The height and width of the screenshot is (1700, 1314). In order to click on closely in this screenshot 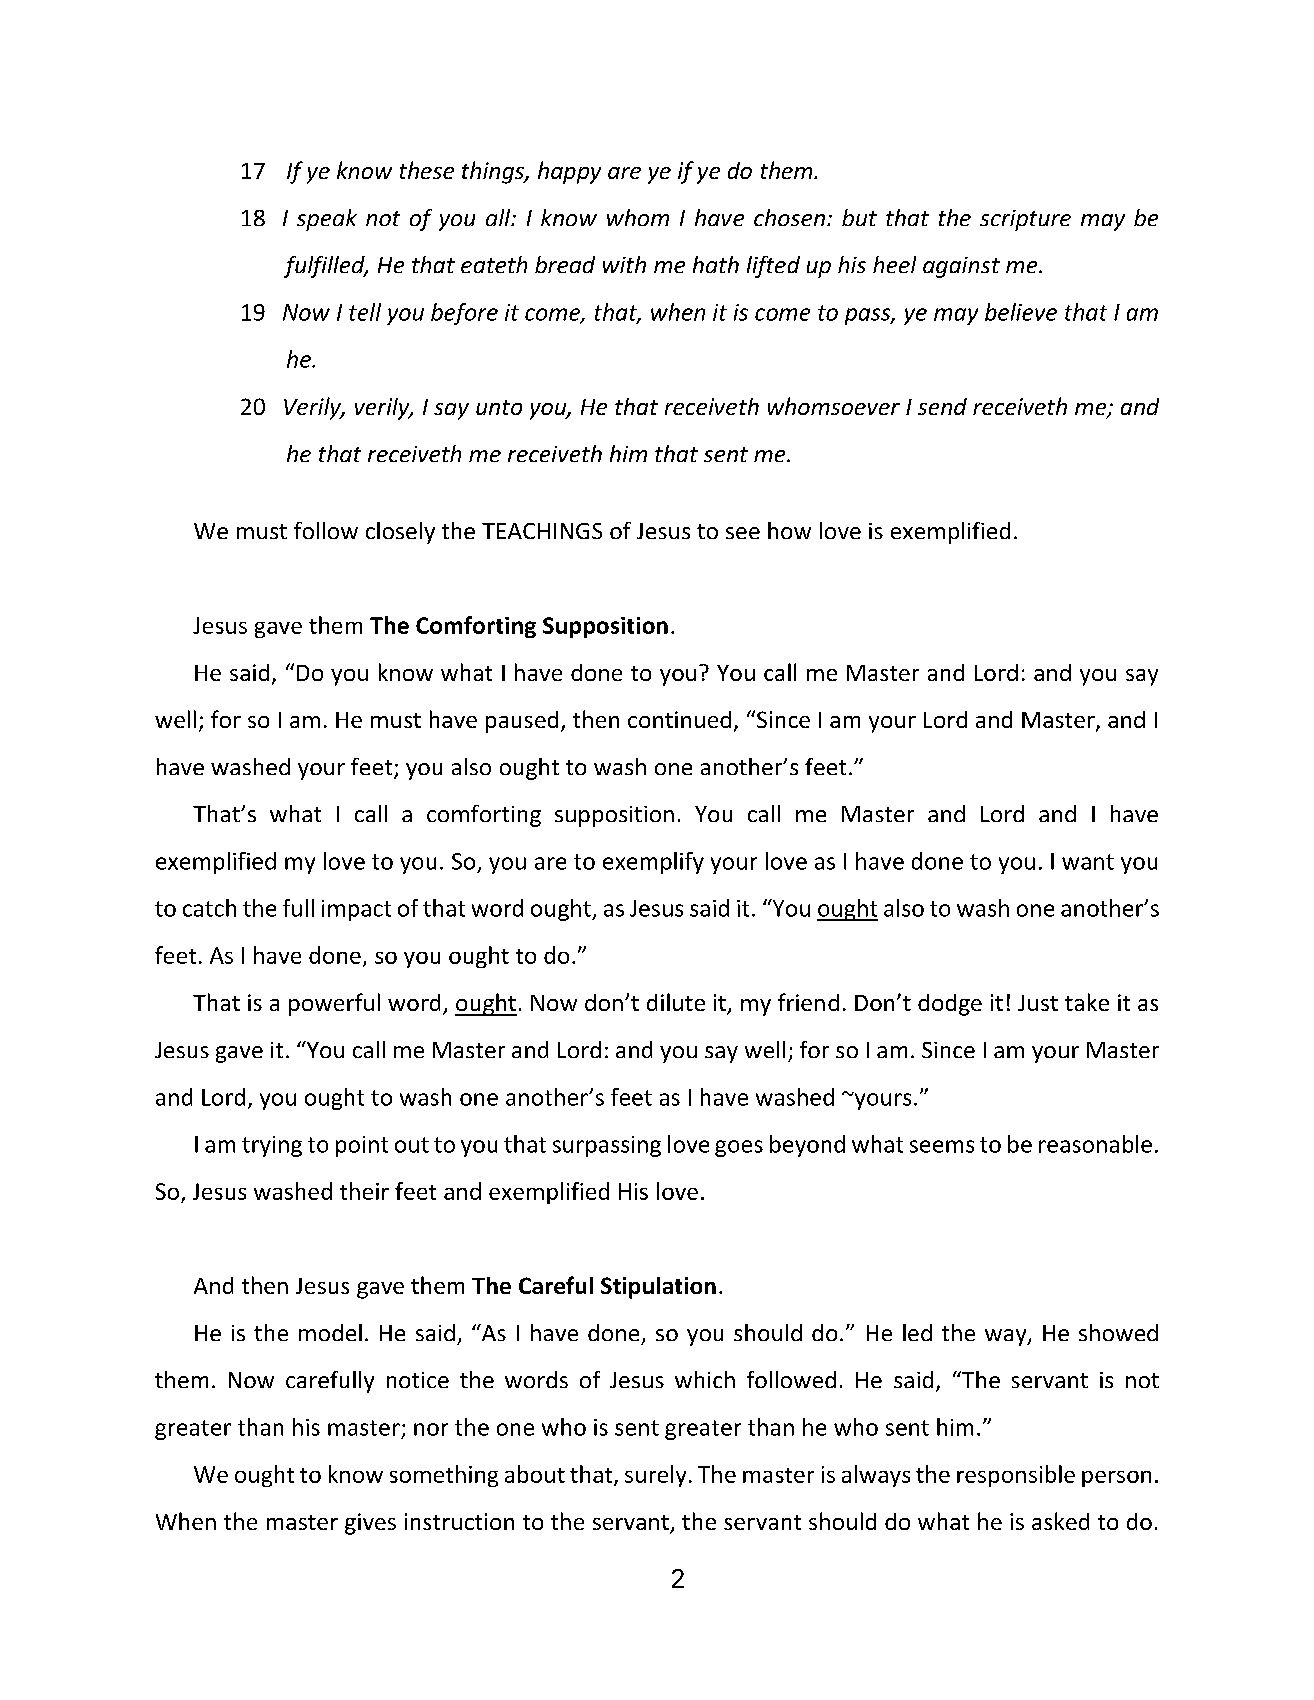, I will do `click(400, 533)`.
